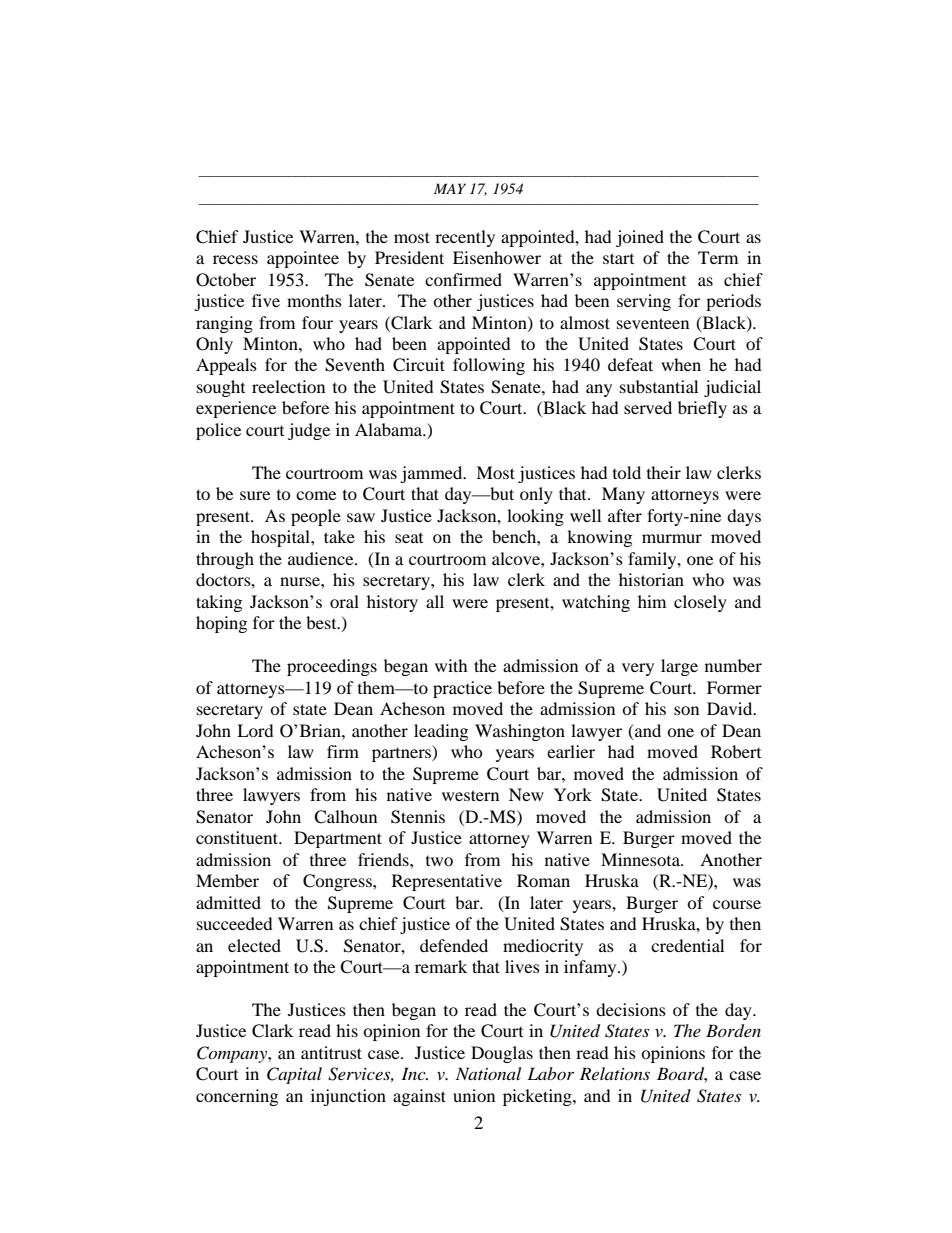 Image resolution: width=952 pixels, height=1233 pixels. What do you see at coordinates (294, 1075) in the screenshot?
I see `Capital` at bounding box center [294, 1075].
